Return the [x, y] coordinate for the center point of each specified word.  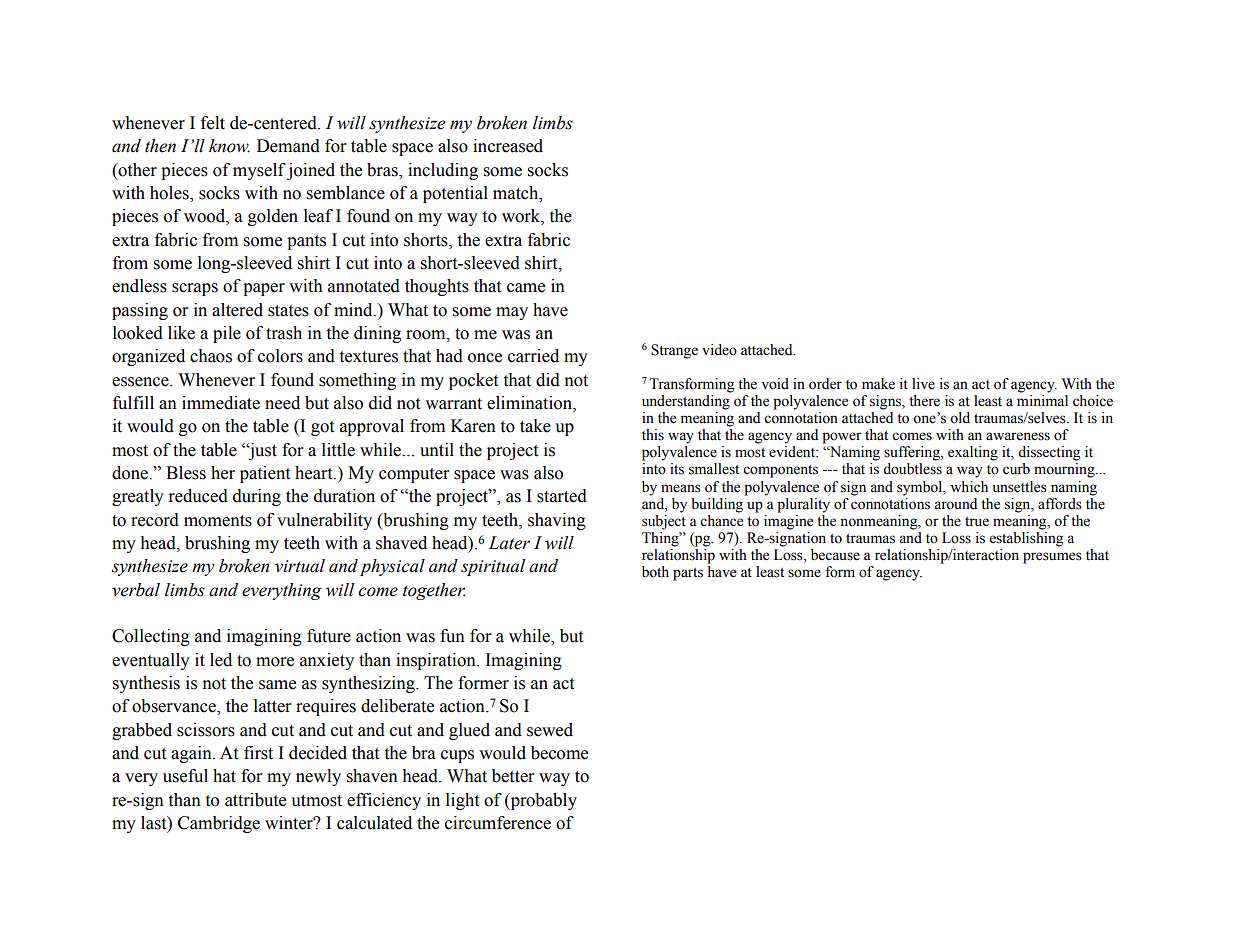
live [923, 384]
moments [218, 521]
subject [664, 521]
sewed [550, 730]
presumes [1052, 558]
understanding [686, 402]
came [526, 288]
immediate [221, 403]
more [275, 662]
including [443, 171]
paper [264, 289]
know [229, 146]
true [977, 522]
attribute [255, 800]
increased [508, 146]
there [924, 401]
